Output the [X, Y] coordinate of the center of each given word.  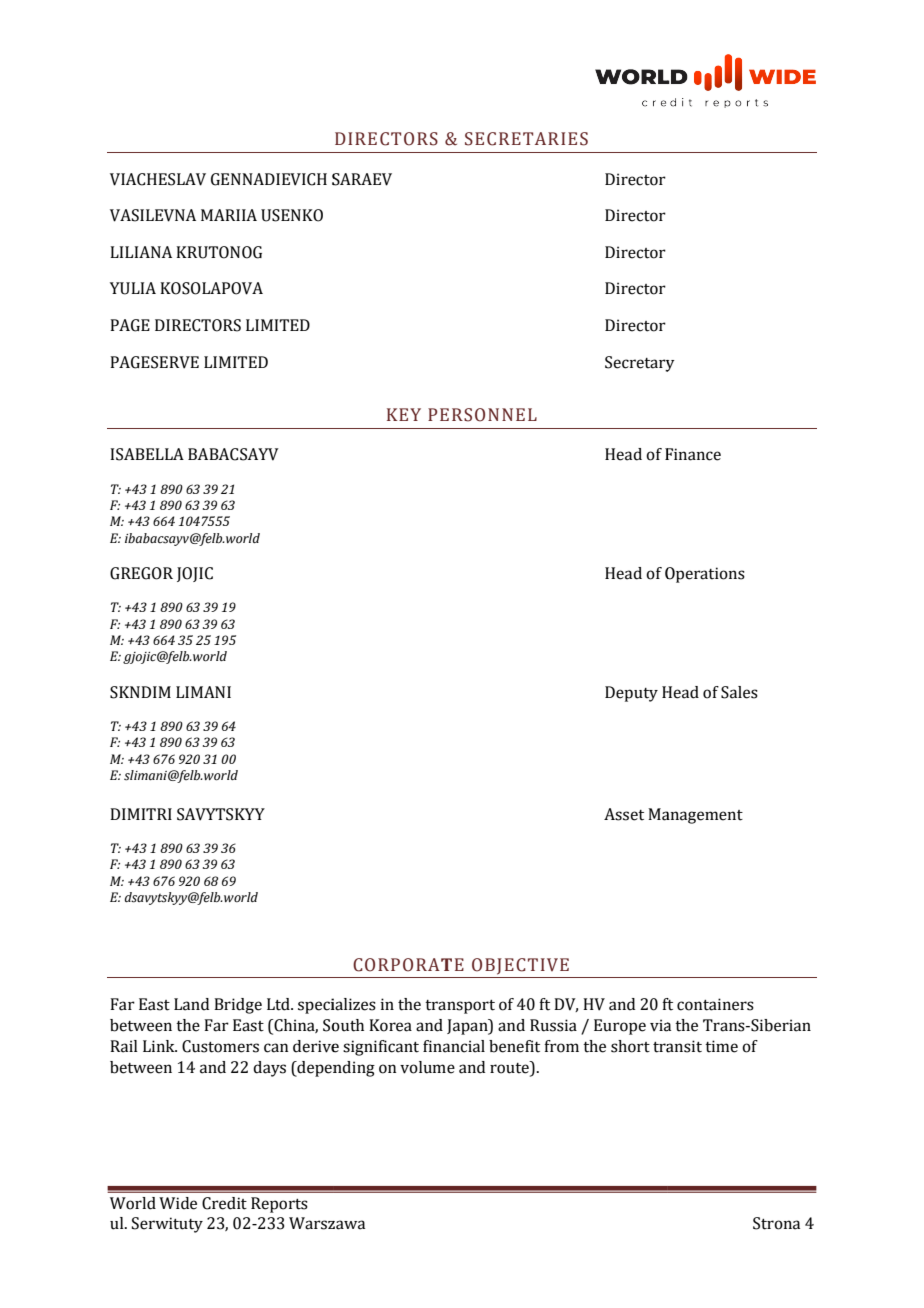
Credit [224, 1203]
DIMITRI [141, 814]
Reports [279, 1205]
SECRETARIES [526, 139]
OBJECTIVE [520, 966]
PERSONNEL [482, 415]
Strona [776, 1223]
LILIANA [141, 252]
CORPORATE [408, 965]
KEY [404, 414]
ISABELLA [147, 454]
